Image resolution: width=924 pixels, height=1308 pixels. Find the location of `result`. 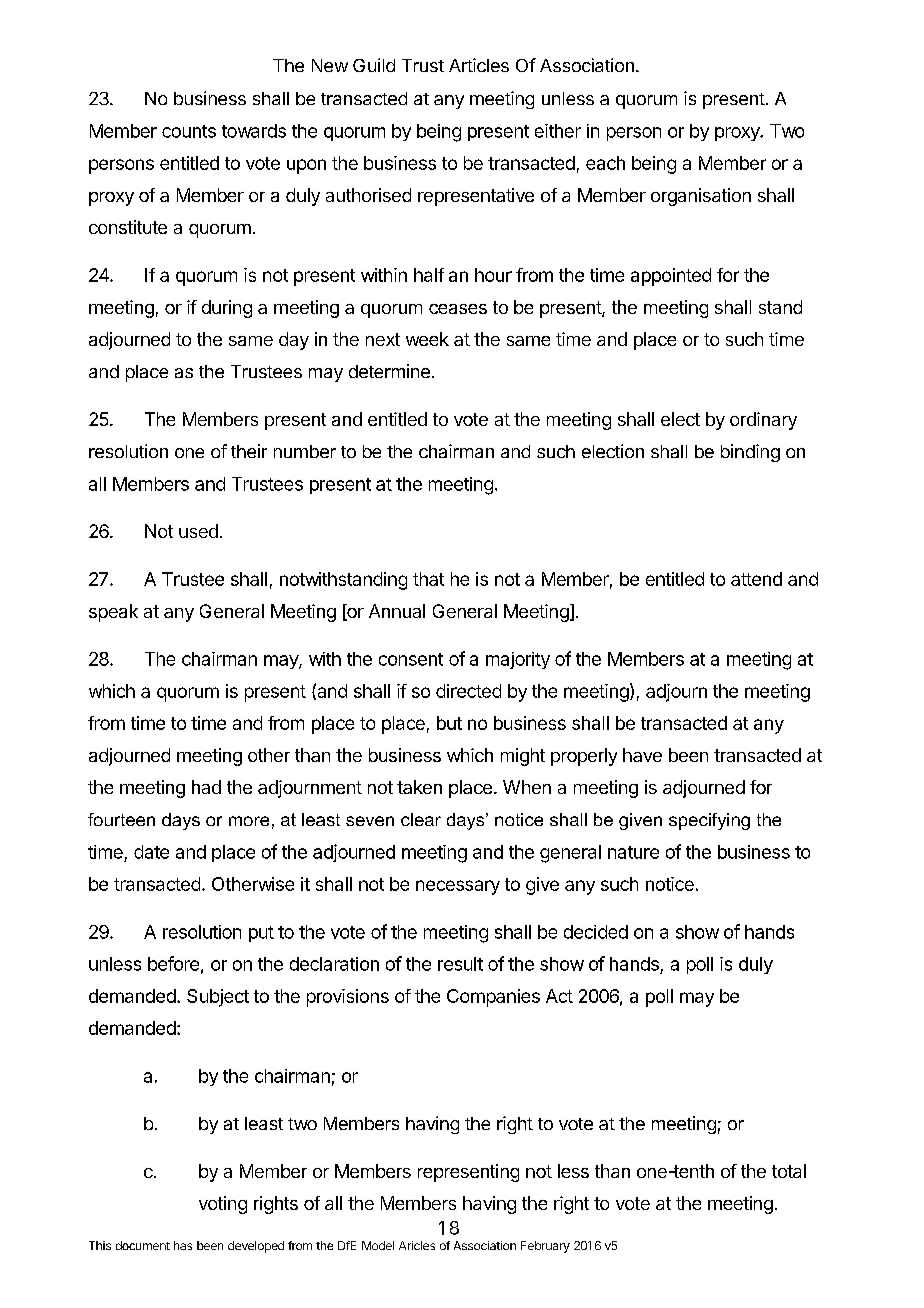

result is located at coordinates (460, 964).
